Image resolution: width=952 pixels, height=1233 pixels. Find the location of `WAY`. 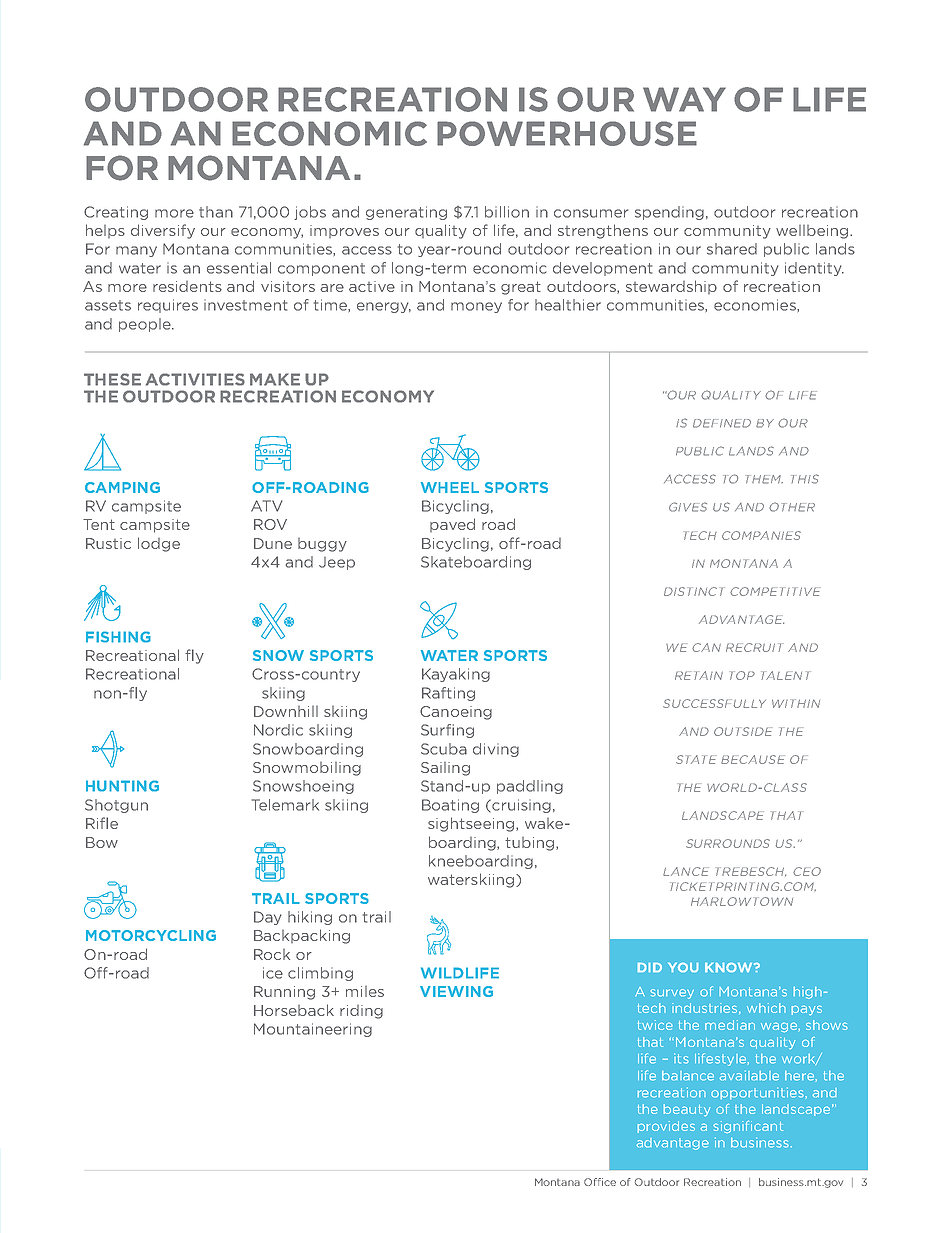

WAY is located at coordinates (684, 99).
